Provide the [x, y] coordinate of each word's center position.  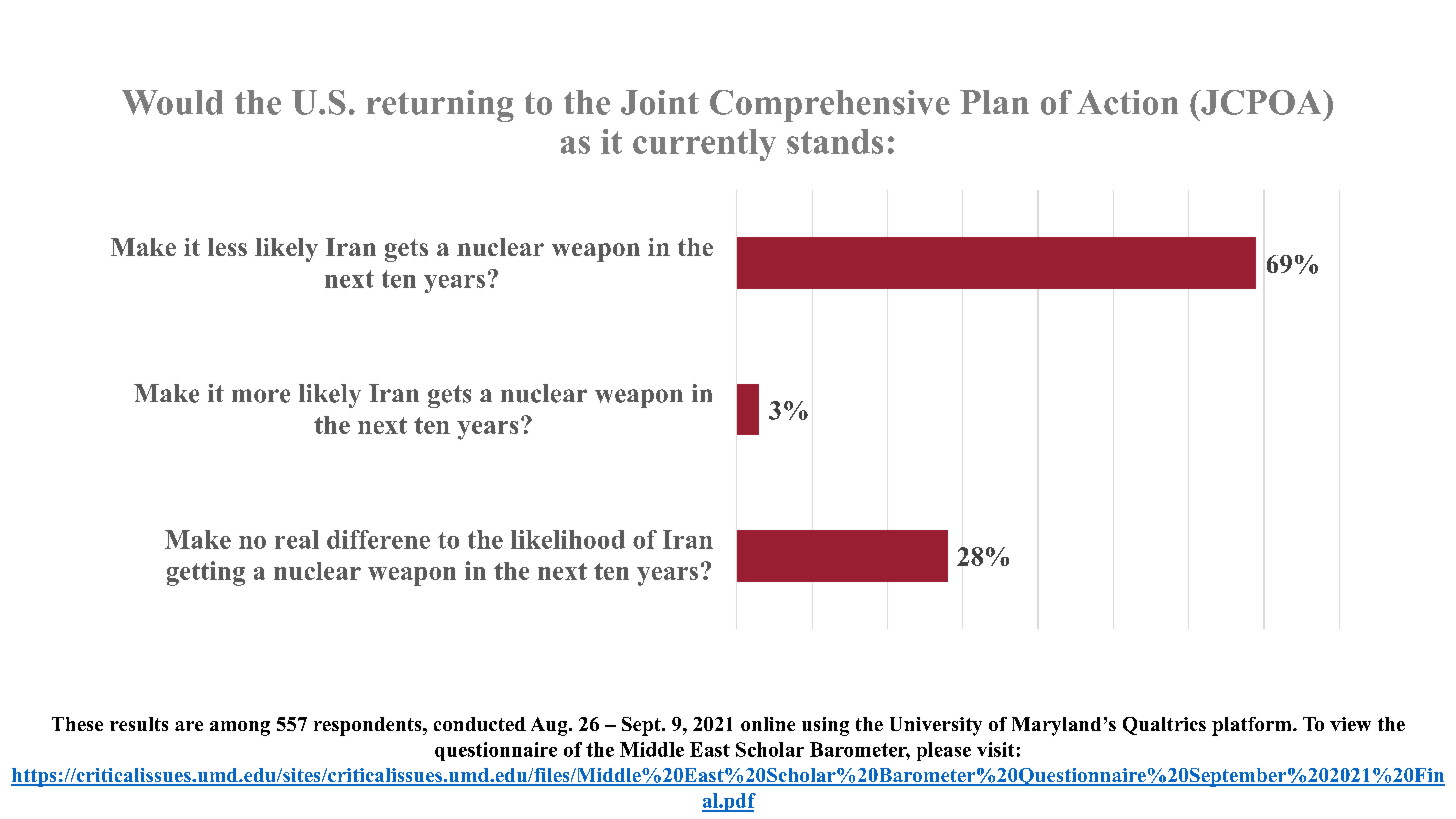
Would [172, 102]
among [240, 728]
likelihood [568, 539]
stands [835, 141]
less [227, 247]
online [768, 724]
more [261, 396]
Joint [660, 102]
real [297, 539]
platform [1253, 726]
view [1350, 724]
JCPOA [1261, 102]
